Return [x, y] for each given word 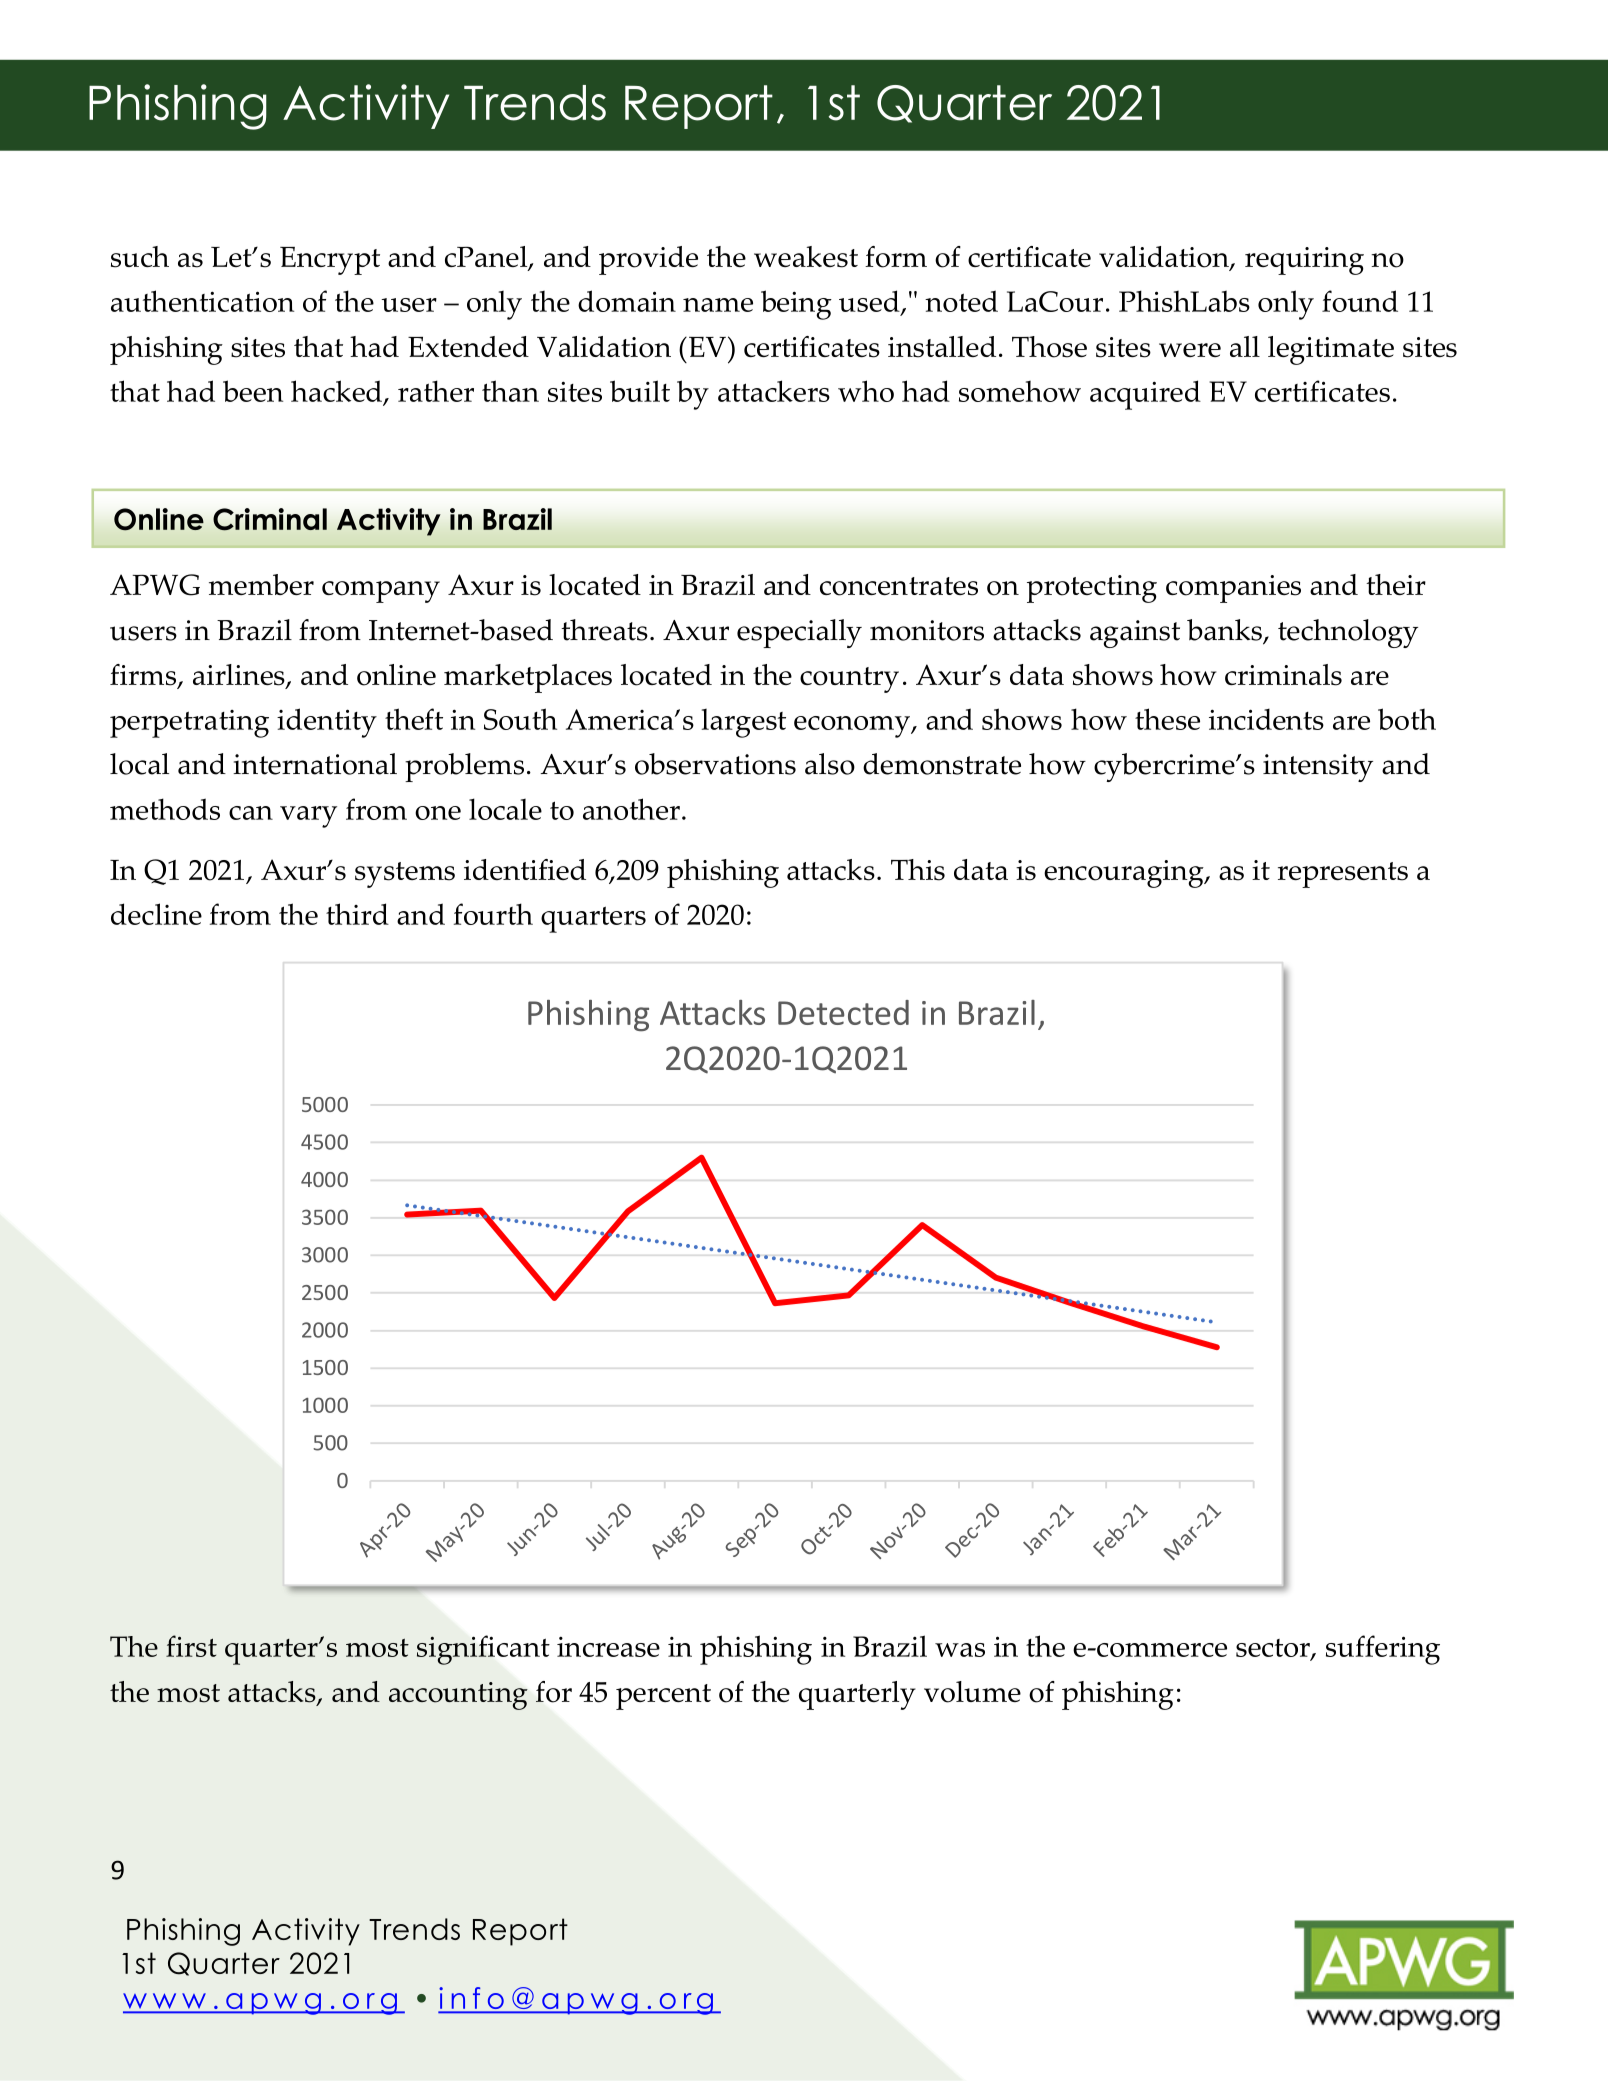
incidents [1266, 719]
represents [1343, 875]
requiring [1304, 261]
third [357, 914]
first [191, 1646]
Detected [843, 1012]
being [796, 305]
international [315, 764]
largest [744, 723]
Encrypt [330, 261]
